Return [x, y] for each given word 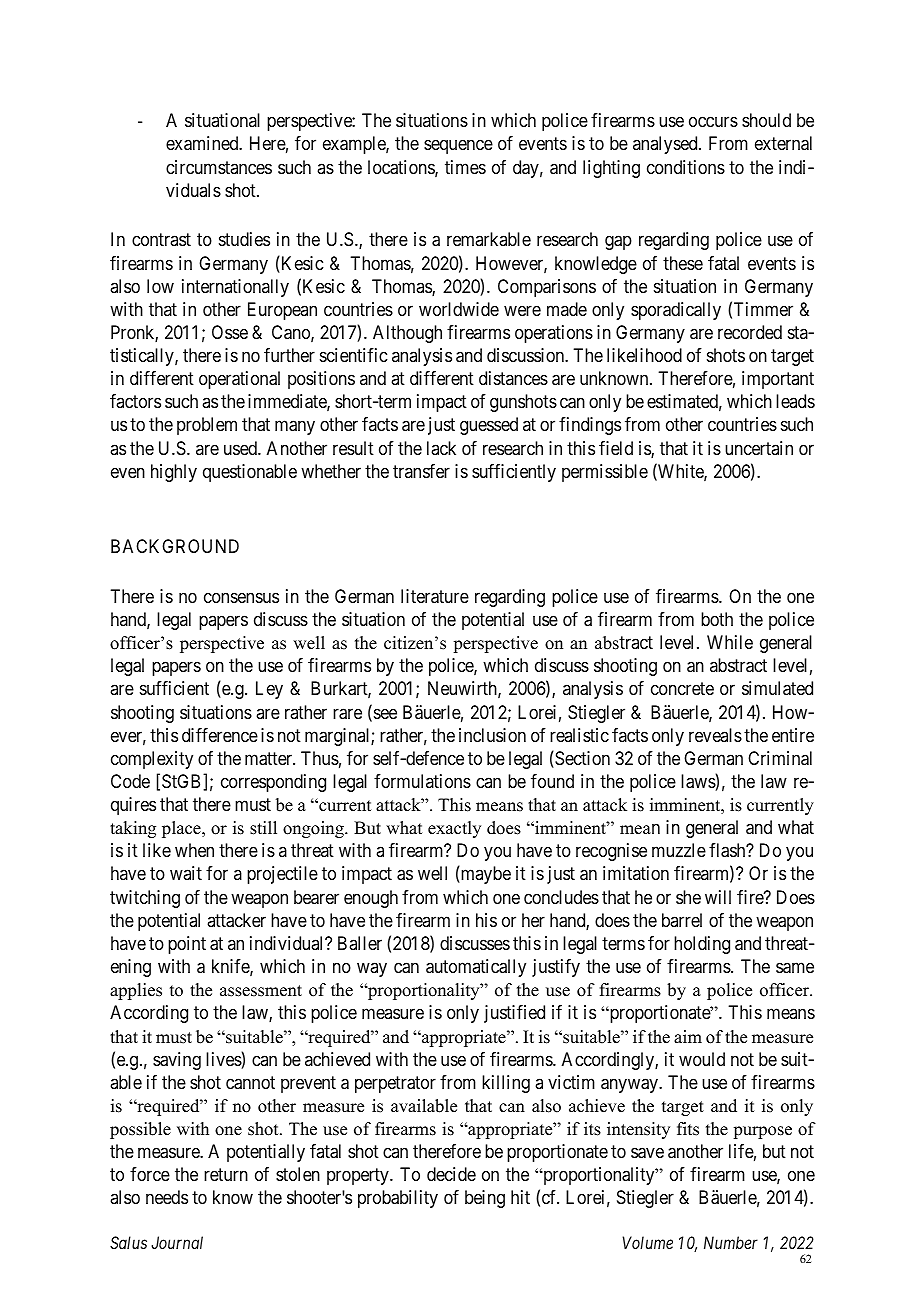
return [226, 1175]
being [485, 1199]
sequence [458, 147]
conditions [686, 167]
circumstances [219, 167]
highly [174, 473]
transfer [421, 471]
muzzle [679, 850]
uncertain [759, 448]
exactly [454, 829]
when [194, 850]
